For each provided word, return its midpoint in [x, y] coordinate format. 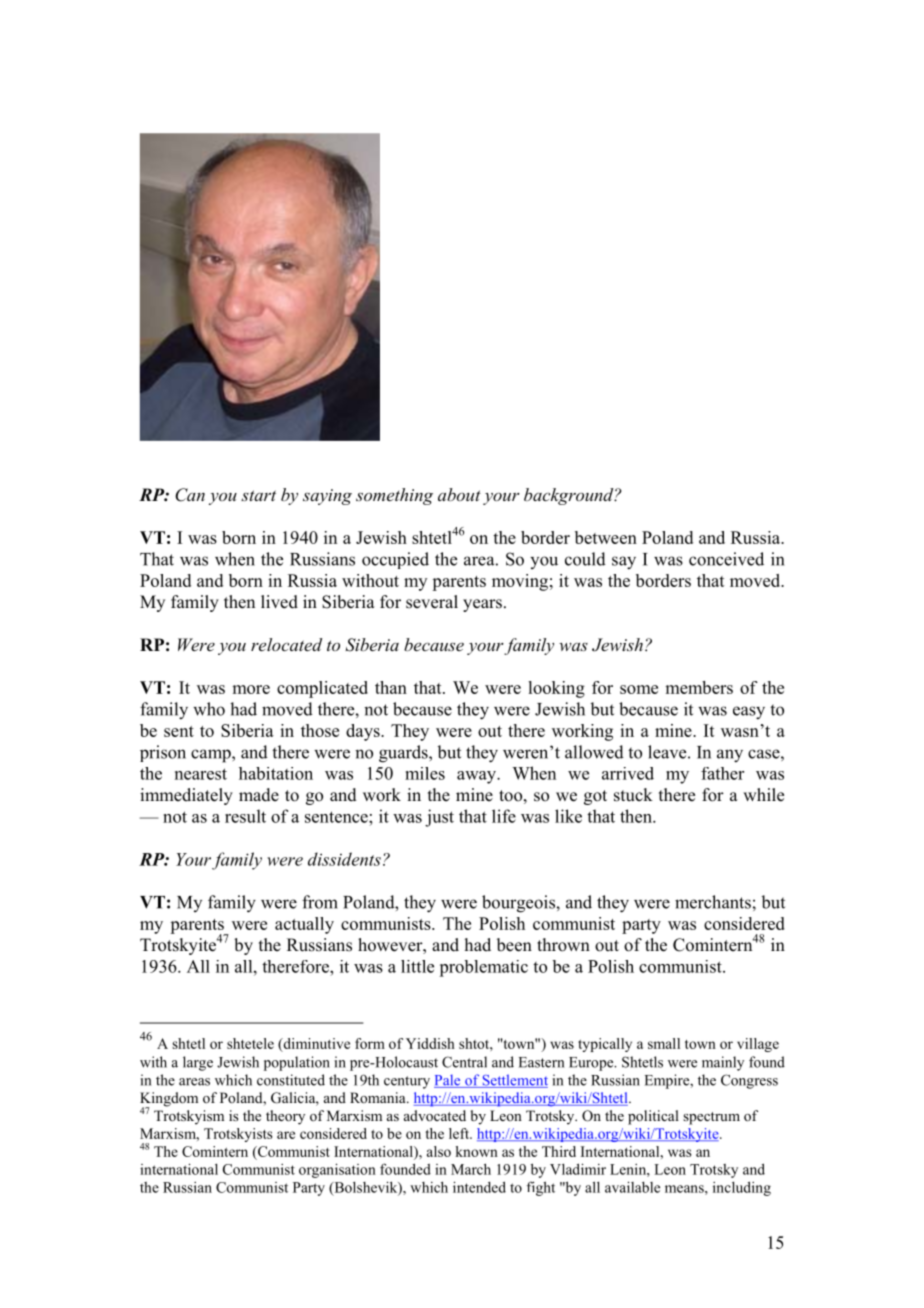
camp [212, 756]
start [258, 495]
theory [285, 1117]
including [742, 1188]
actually [304, 925]
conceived [726, 559]
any [730, 756]
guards [404, 754]
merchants [713, 902]
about [459, 494]
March [471, 1169]
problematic [483, 968]
